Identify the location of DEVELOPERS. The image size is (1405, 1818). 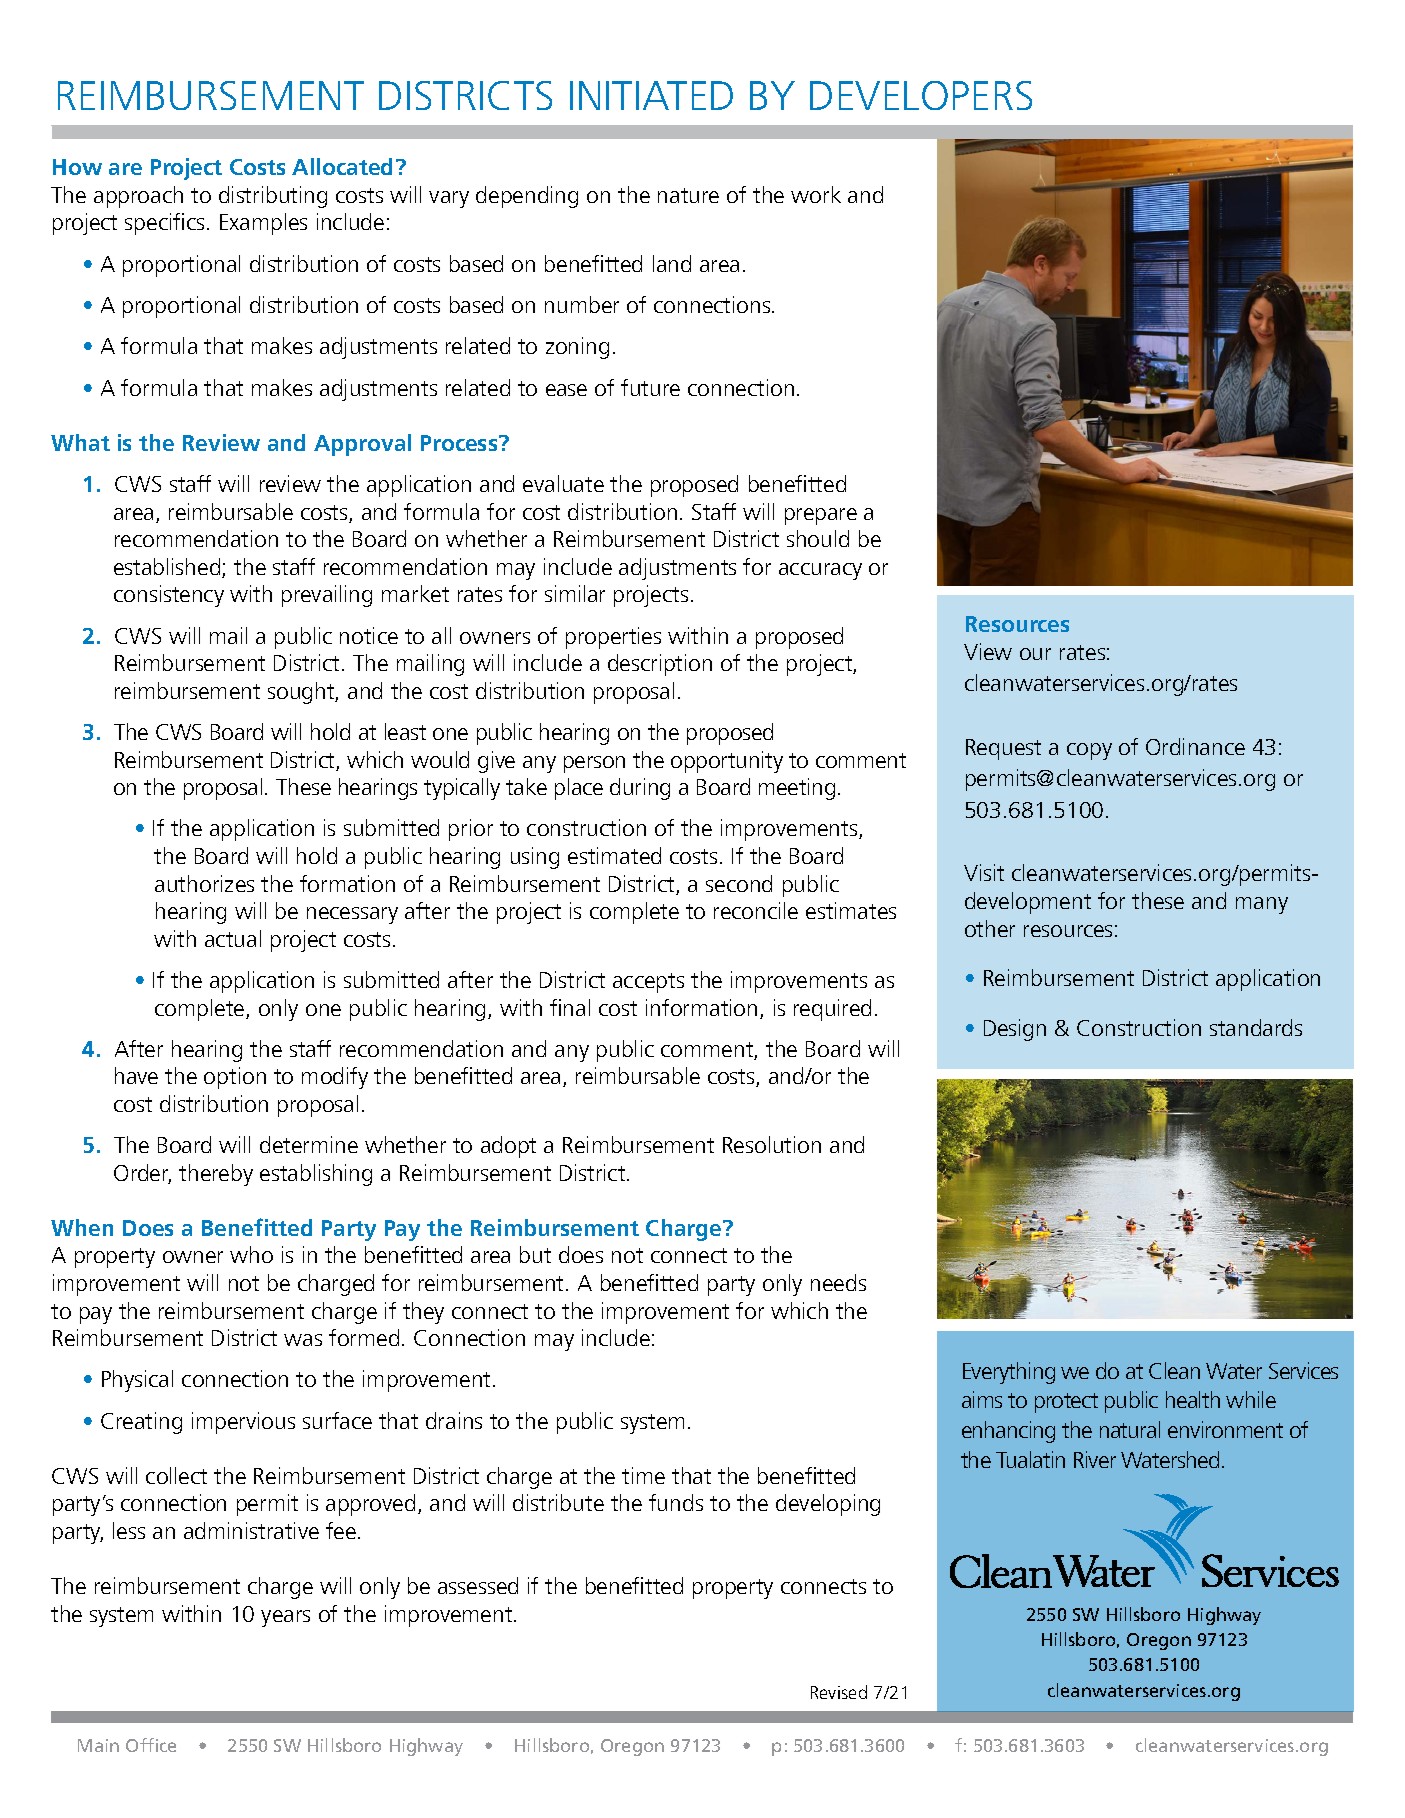
(921, 95).
